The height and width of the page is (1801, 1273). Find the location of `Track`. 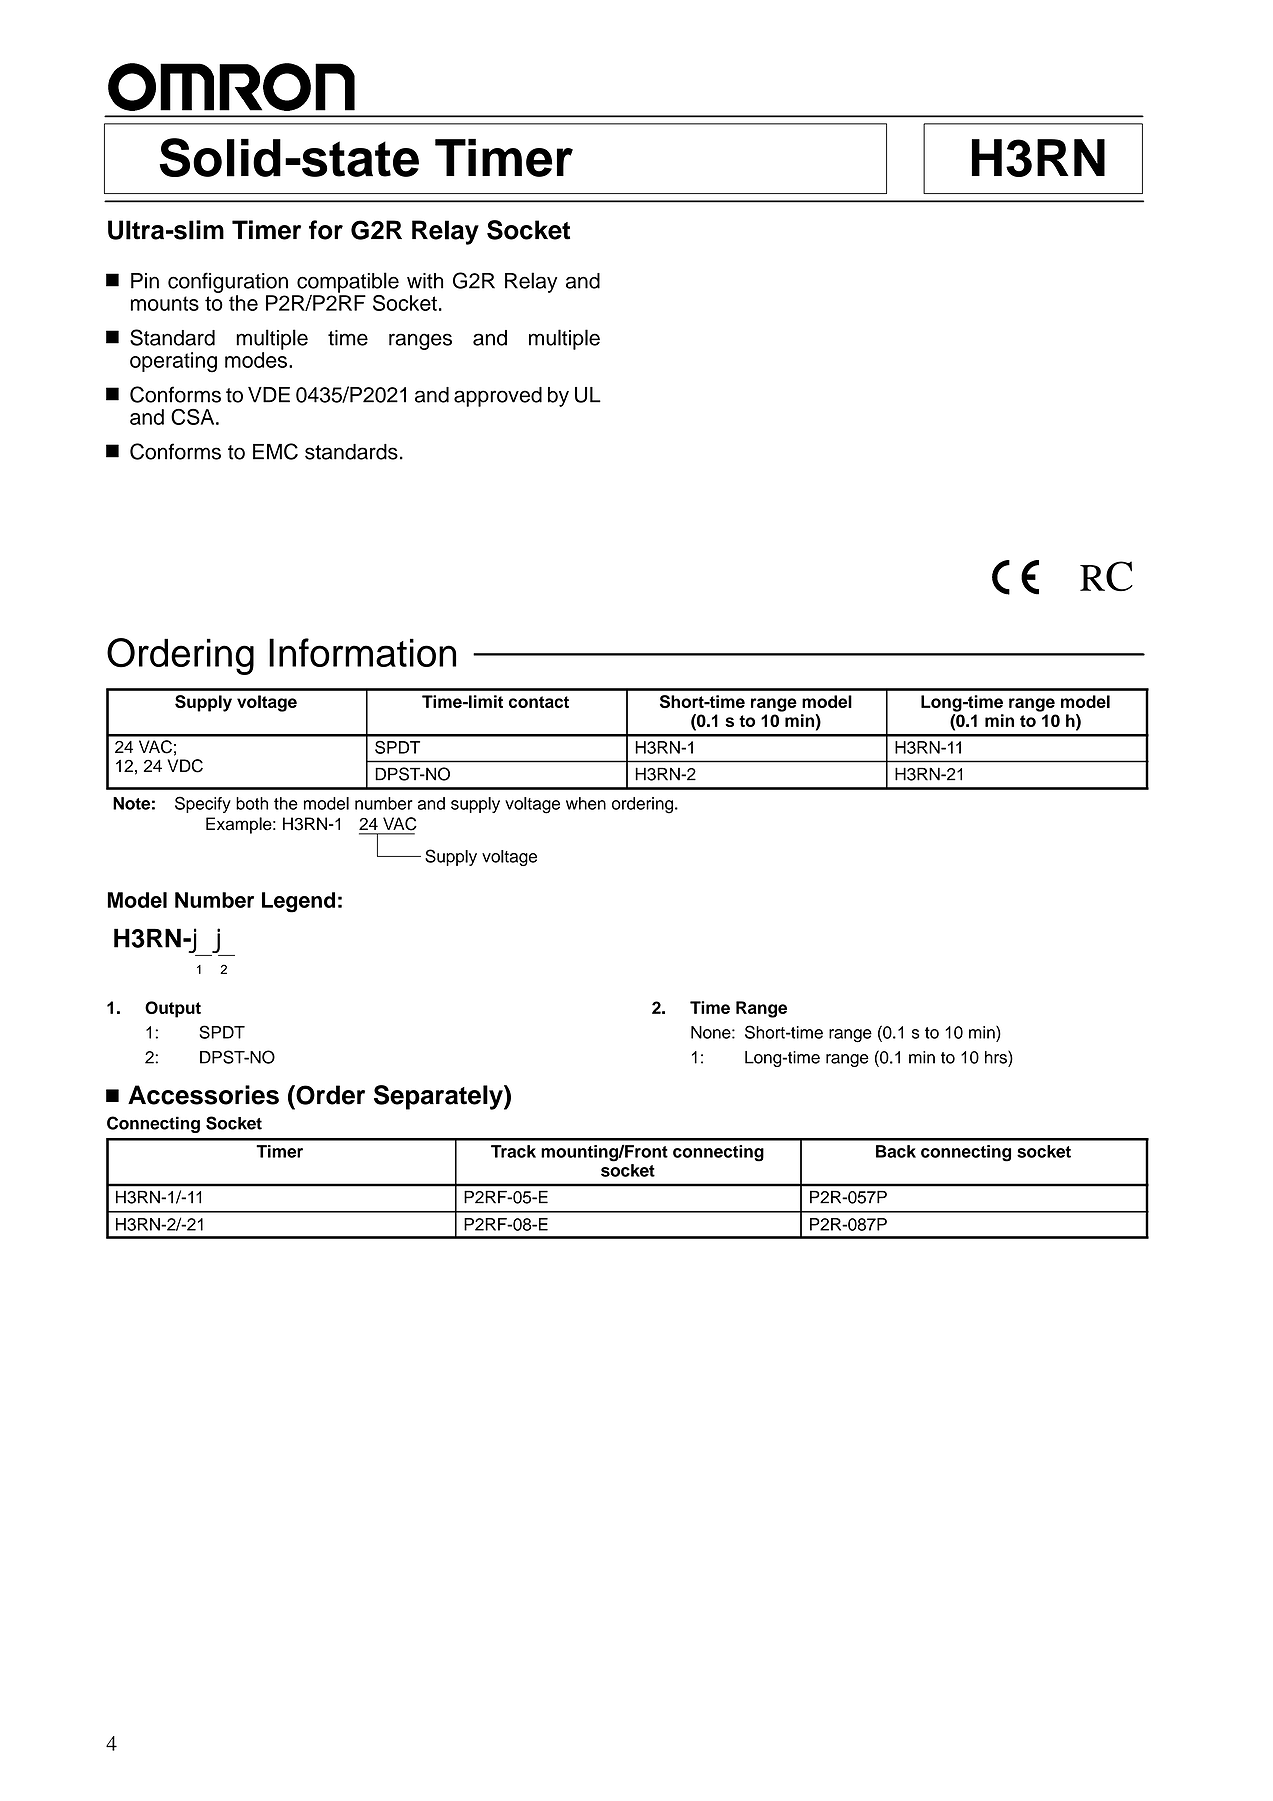

Track is located at coordinates (513, 1151).
